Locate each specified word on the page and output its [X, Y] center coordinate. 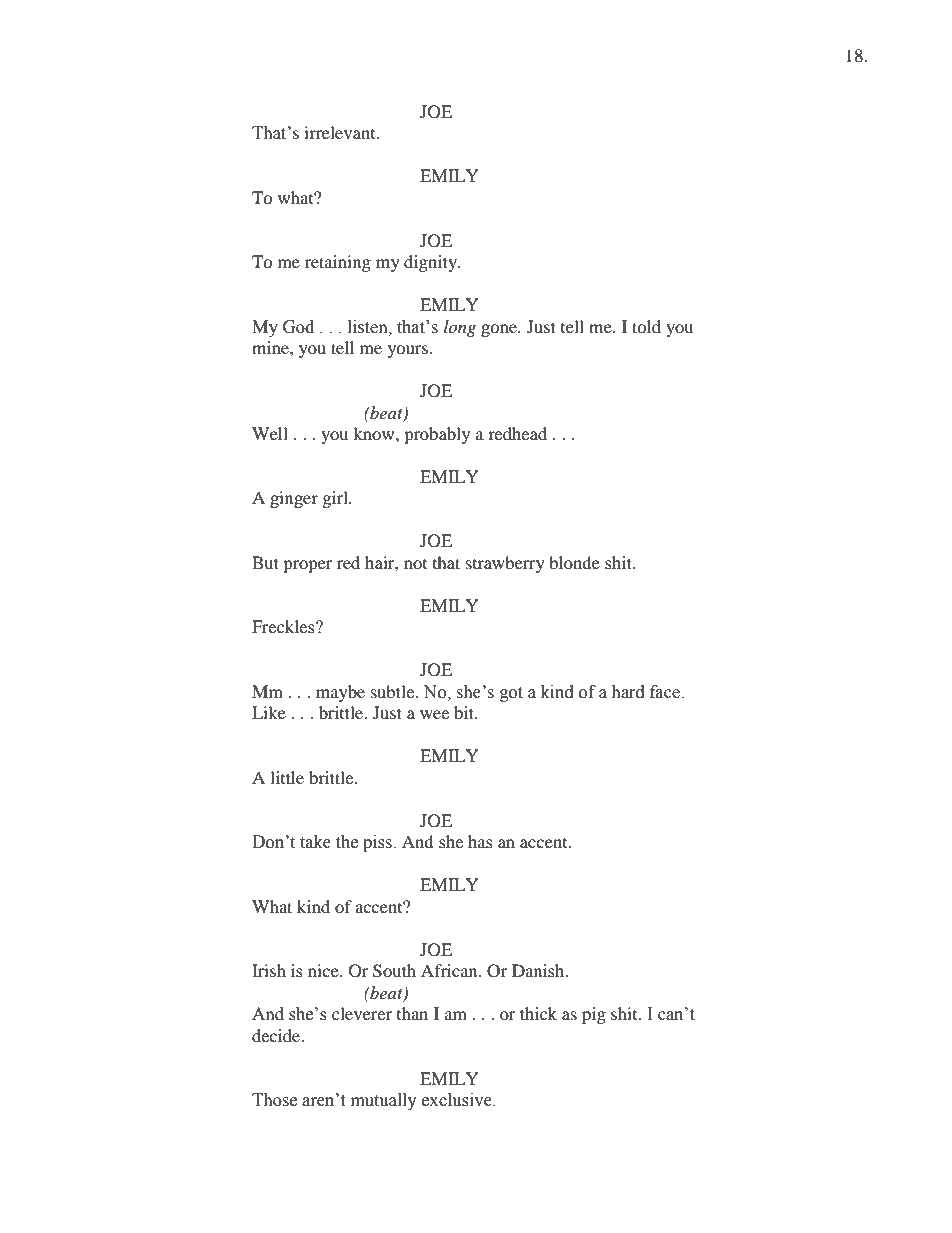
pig [594, 1015]
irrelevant [341, 132]
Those [274, 1100]
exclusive [458, 1100]
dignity [431, 263]
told [646, 326]
